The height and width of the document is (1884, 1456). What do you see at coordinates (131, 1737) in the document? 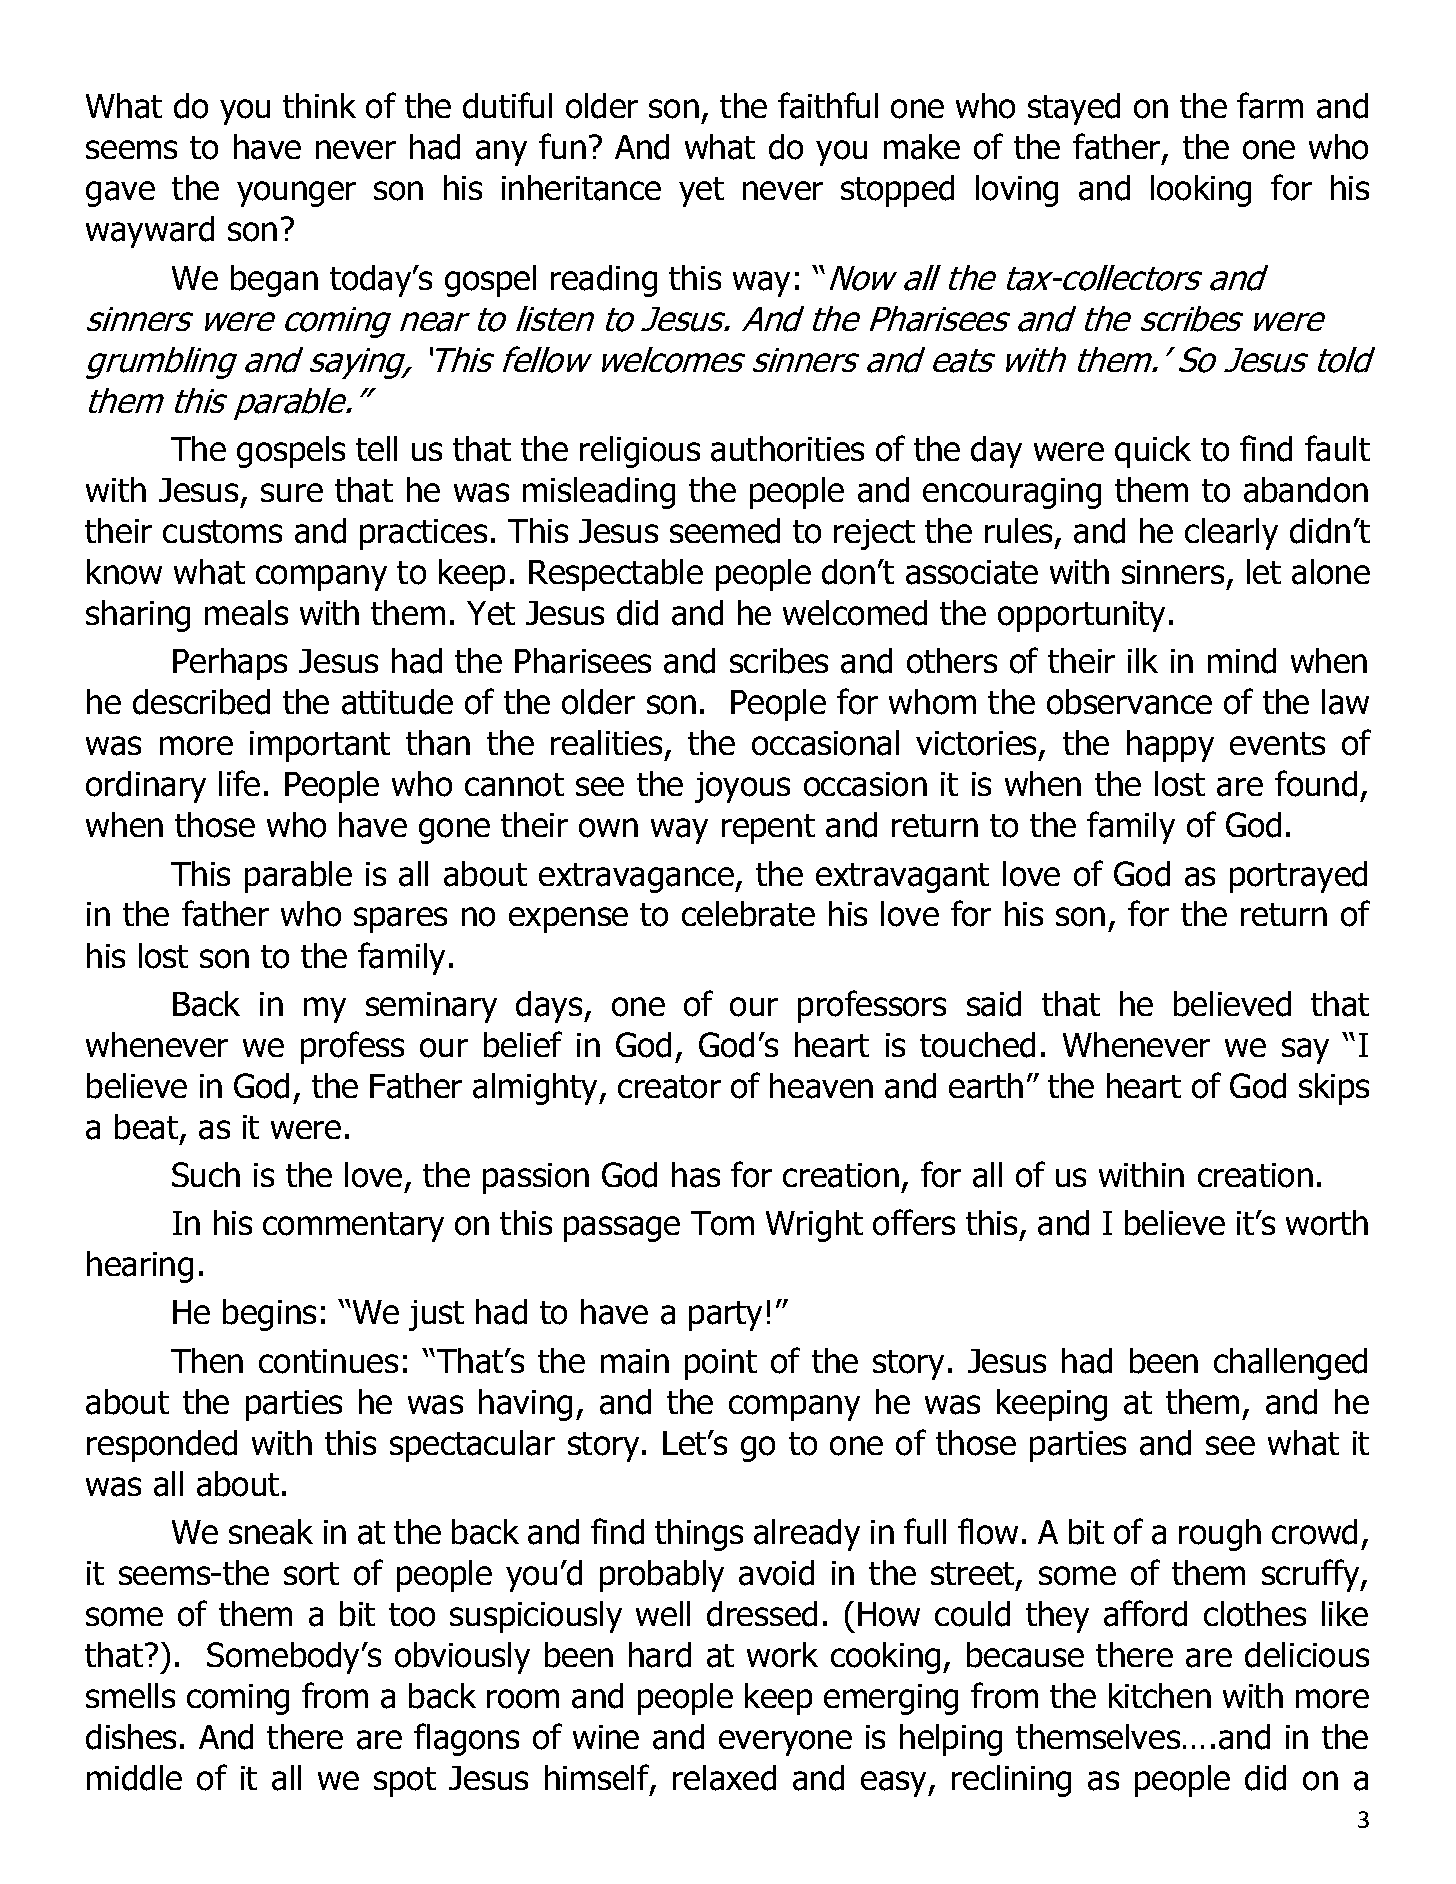
I see `dishes` at bounding box center [131, 1737].
